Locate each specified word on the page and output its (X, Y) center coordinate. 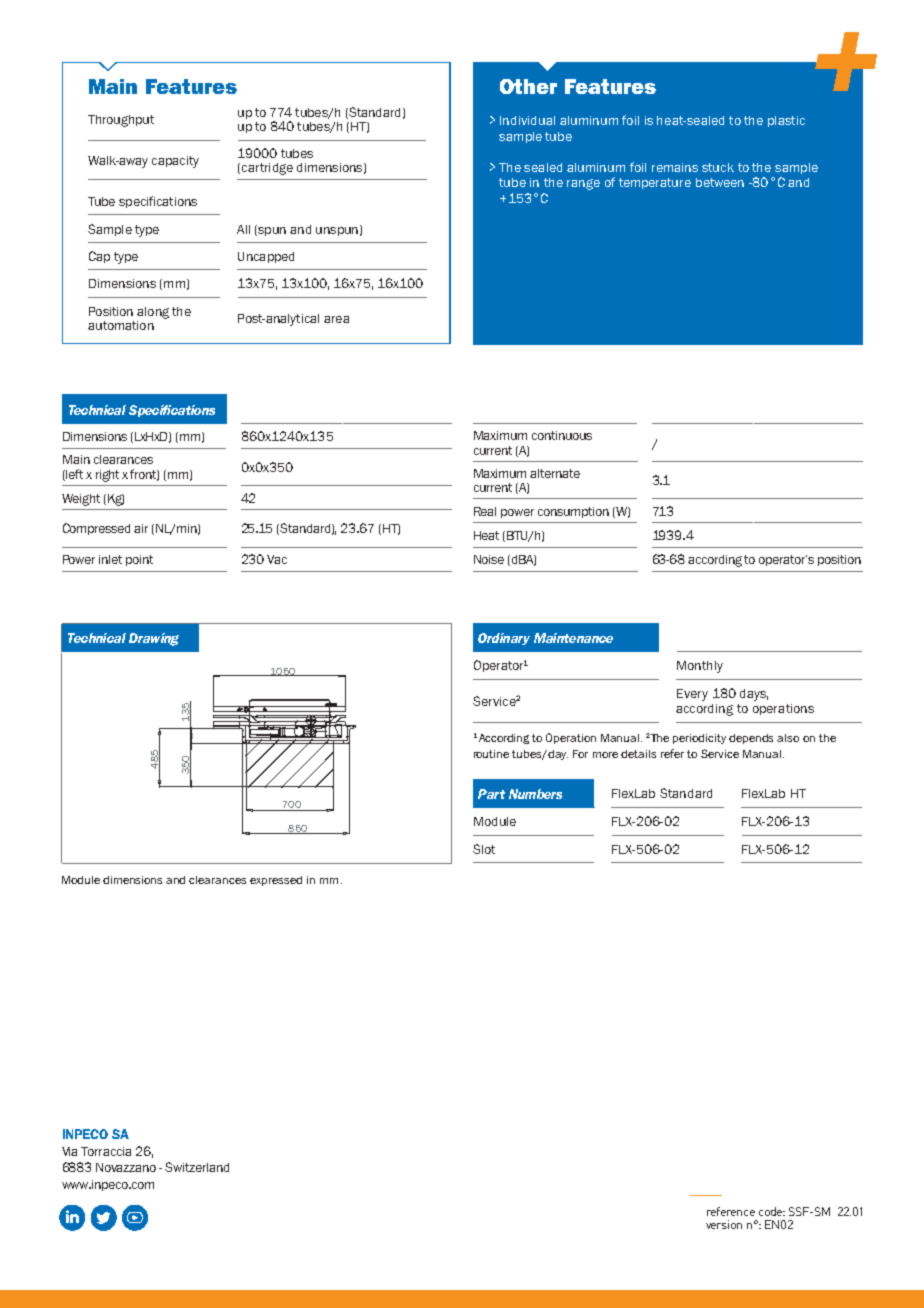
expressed (276, 881)
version (724, 1224)
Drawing (154, 639)
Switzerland (197, 1167)
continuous (562, 435)
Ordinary (504, 639)
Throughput (121, 121)
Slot (484, 849)
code (772, 1211)
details (638, 754)
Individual (527, 120)
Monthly (700, 667)
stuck (718, 167)
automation (121, 325)
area (336, 319)
